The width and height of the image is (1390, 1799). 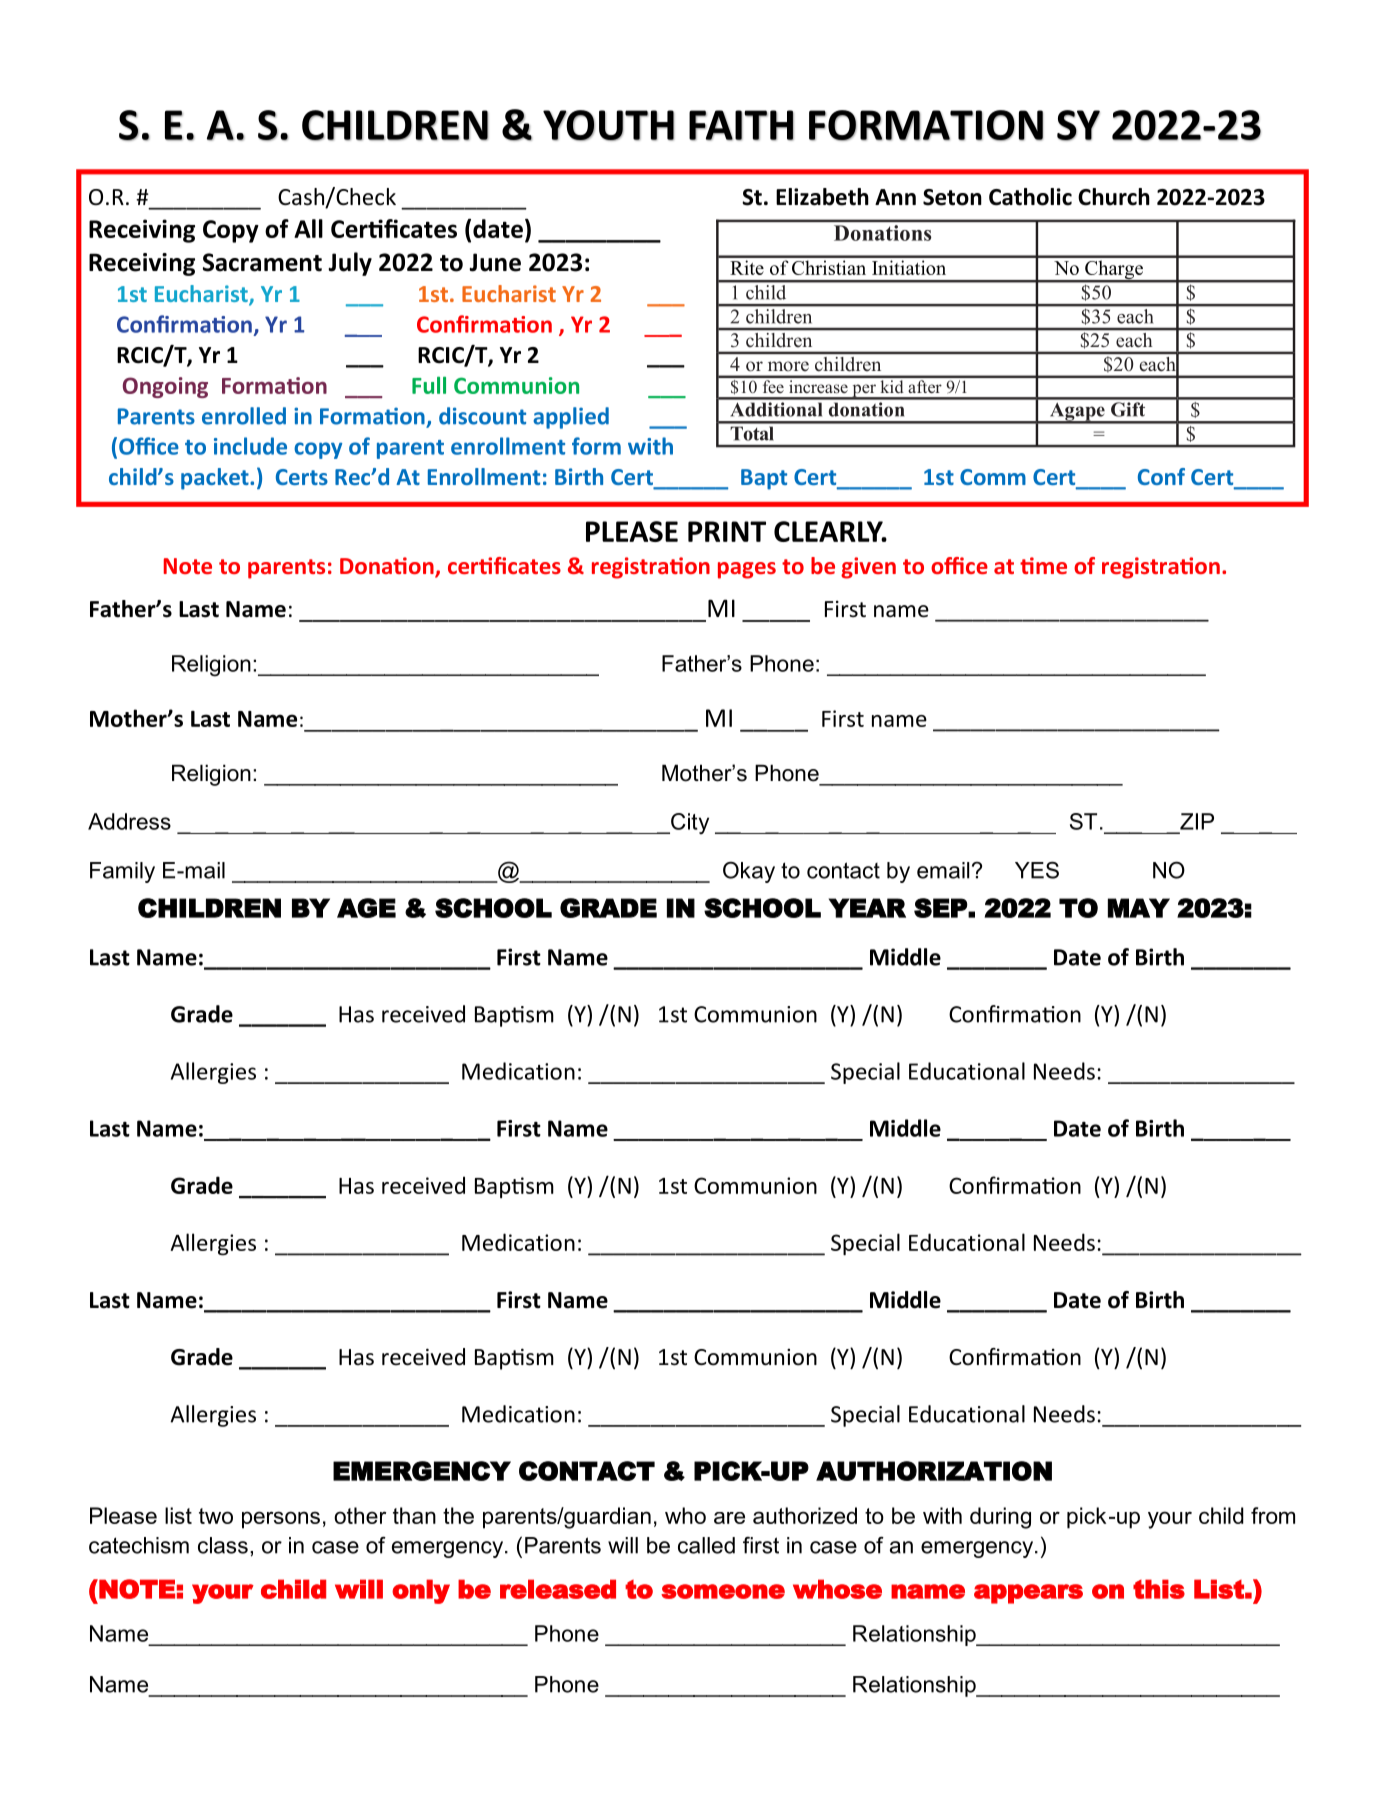 What do you see at coordinates (1139, 908) in the image?
I see `MAY` at bounding box center [1139, 908].
